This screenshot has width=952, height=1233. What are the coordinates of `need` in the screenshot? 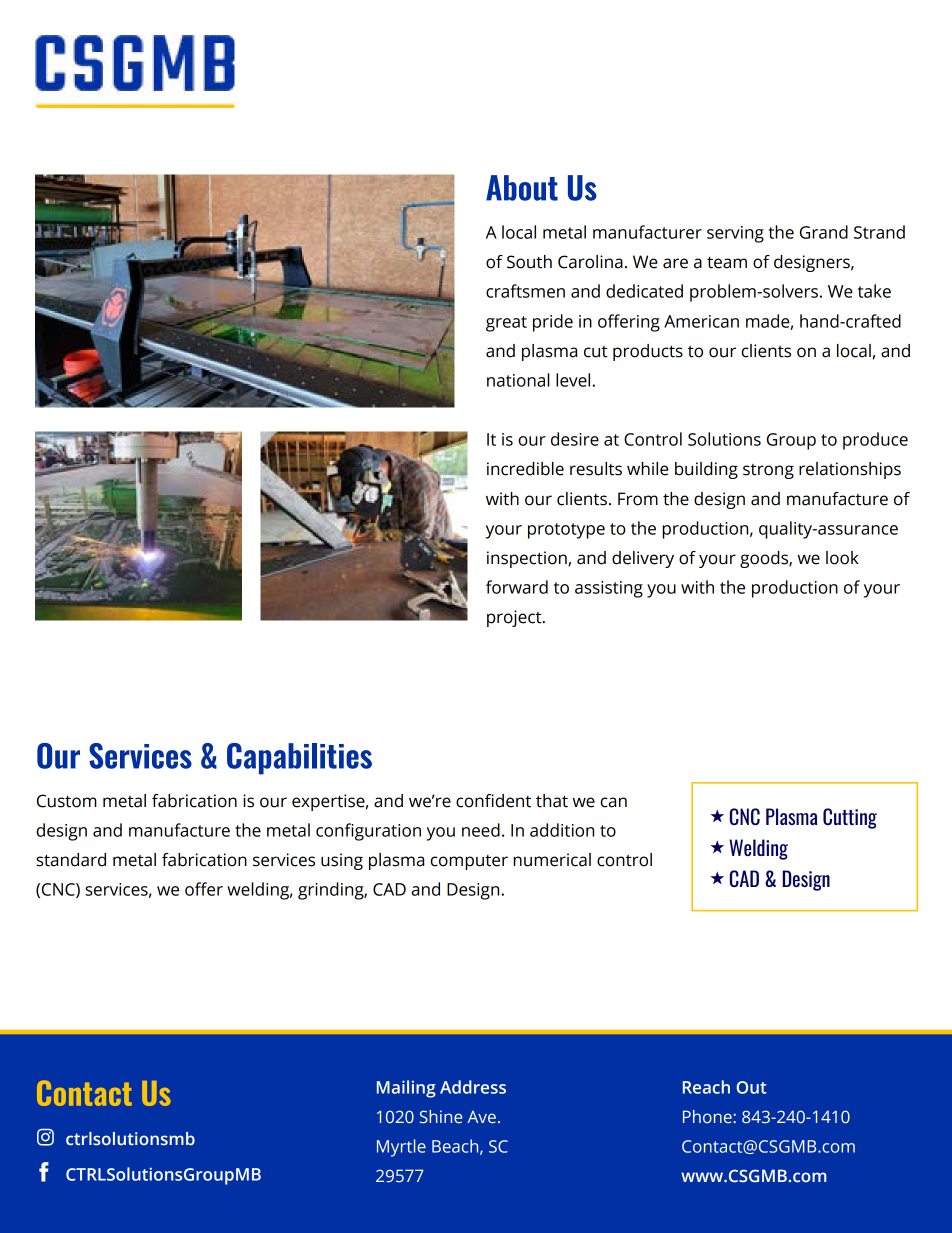 It's located at (481, 830).
